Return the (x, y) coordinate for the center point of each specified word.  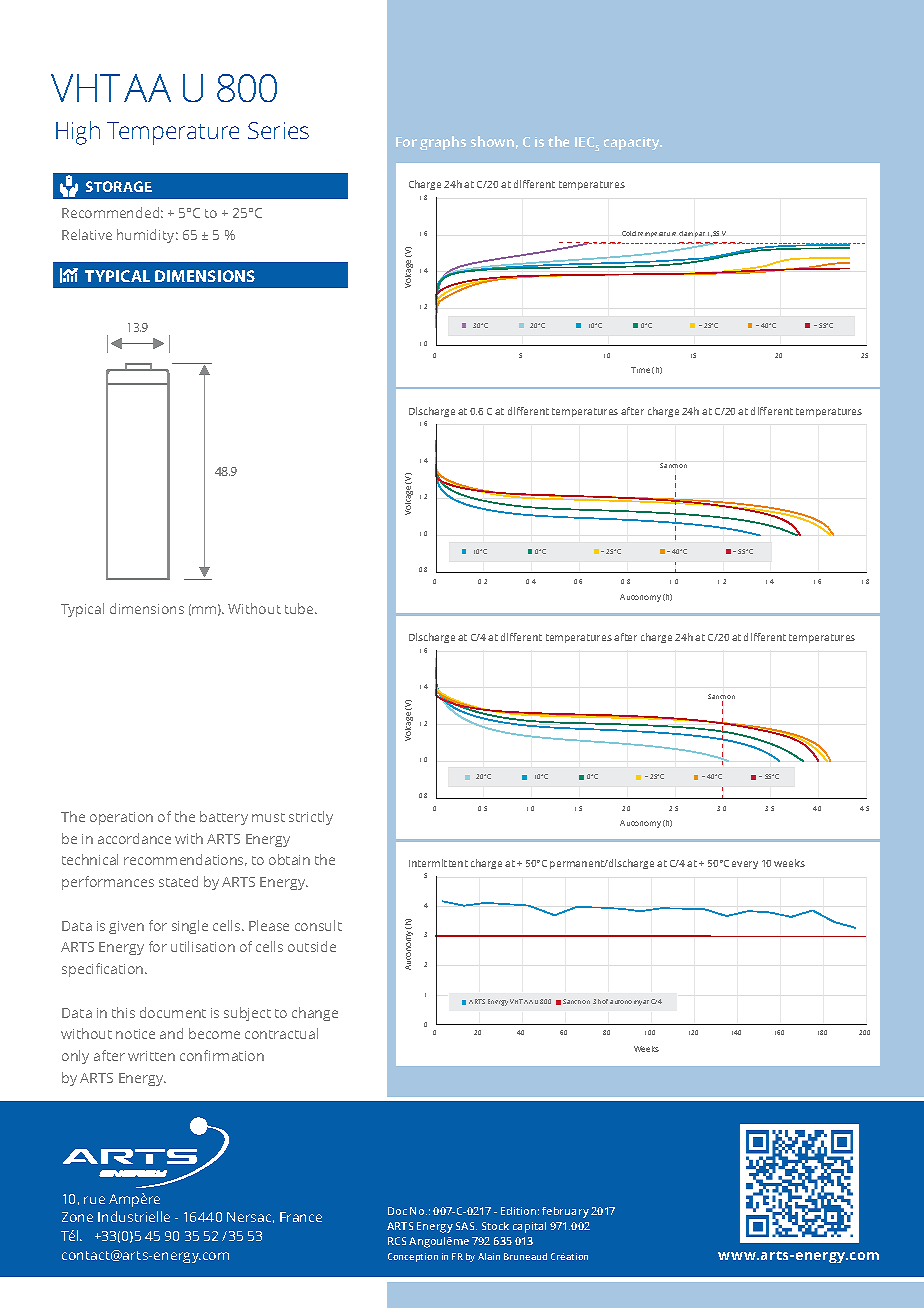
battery (224, 818)
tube (300, 608)
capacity (633, 143)
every (745, 865)
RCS (397, 1241)
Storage (119, 186)
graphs (443, 143)
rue (94, 1200)
